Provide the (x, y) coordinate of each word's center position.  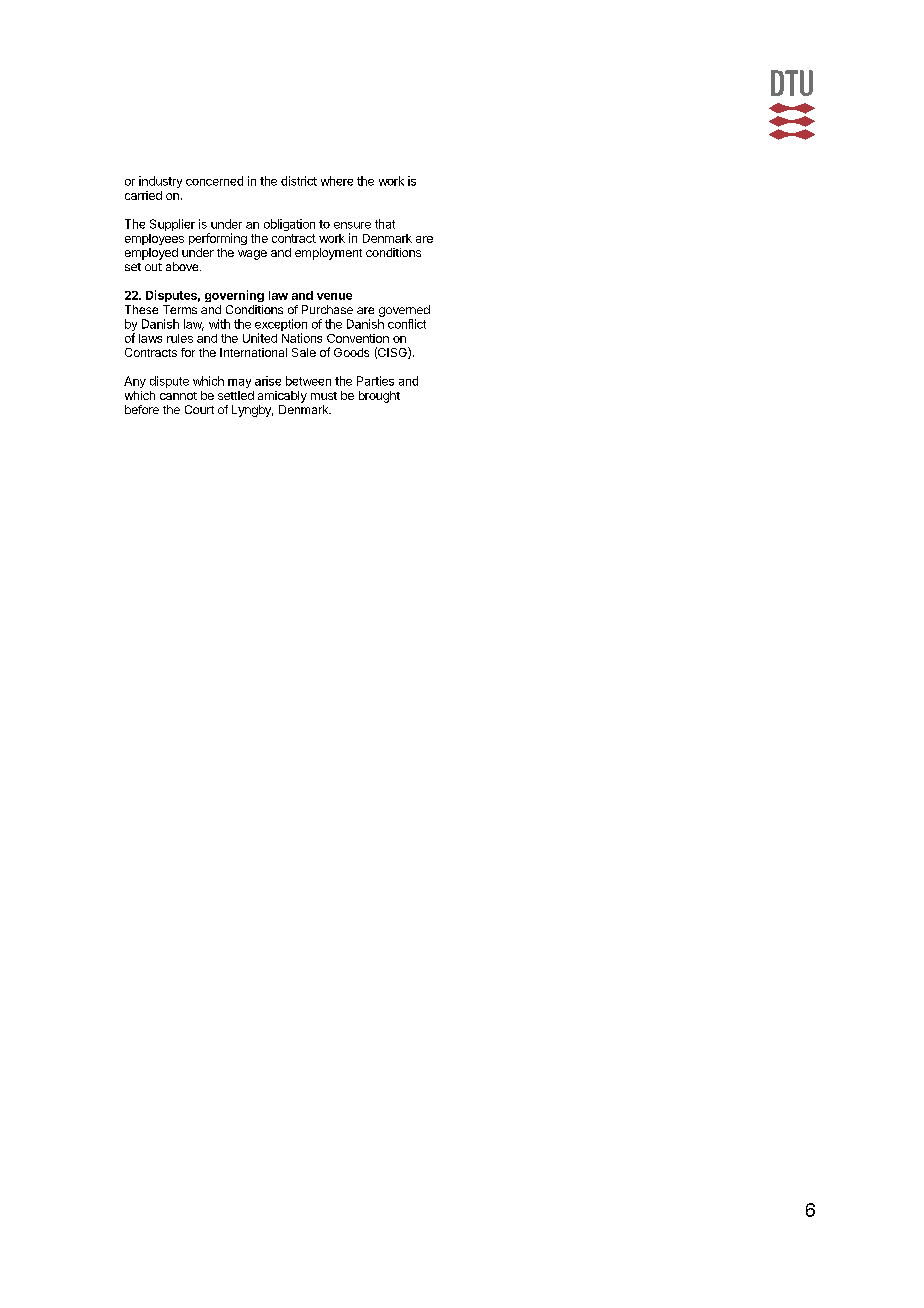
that (385, 224)
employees (154, 239)
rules (180, 338)
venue (334, 296)
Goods (351, 352)
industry (160, 182)
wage (252, 255)
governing (234, 296)
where (337, 181)
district (299, 181)
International (253, 352)
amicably (282, 397)
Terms (180, 309)
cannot (178, 396)
